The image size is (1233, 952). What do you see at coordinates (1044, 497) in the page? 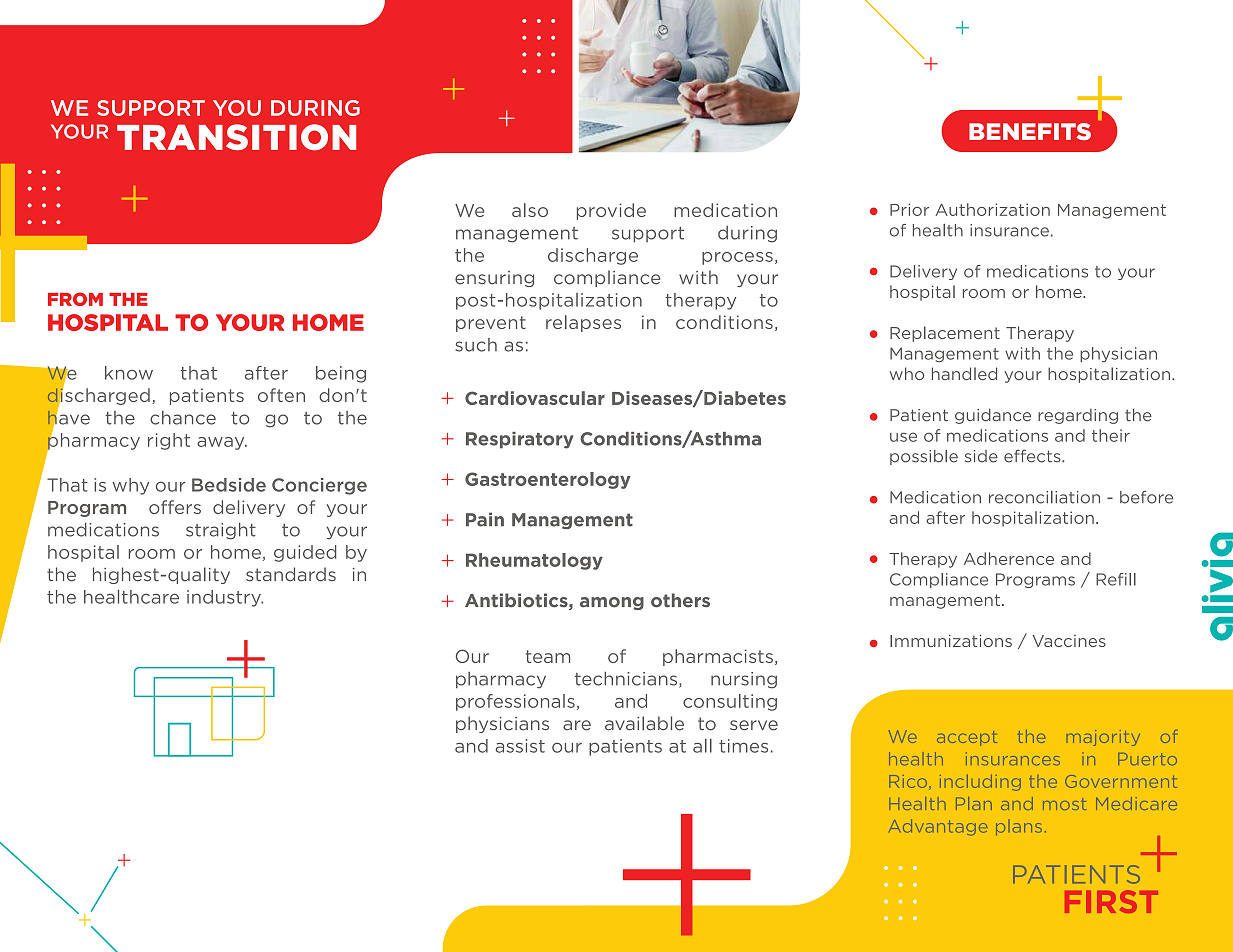
I see `reconciliation` at bounding box center [1044, 497].
